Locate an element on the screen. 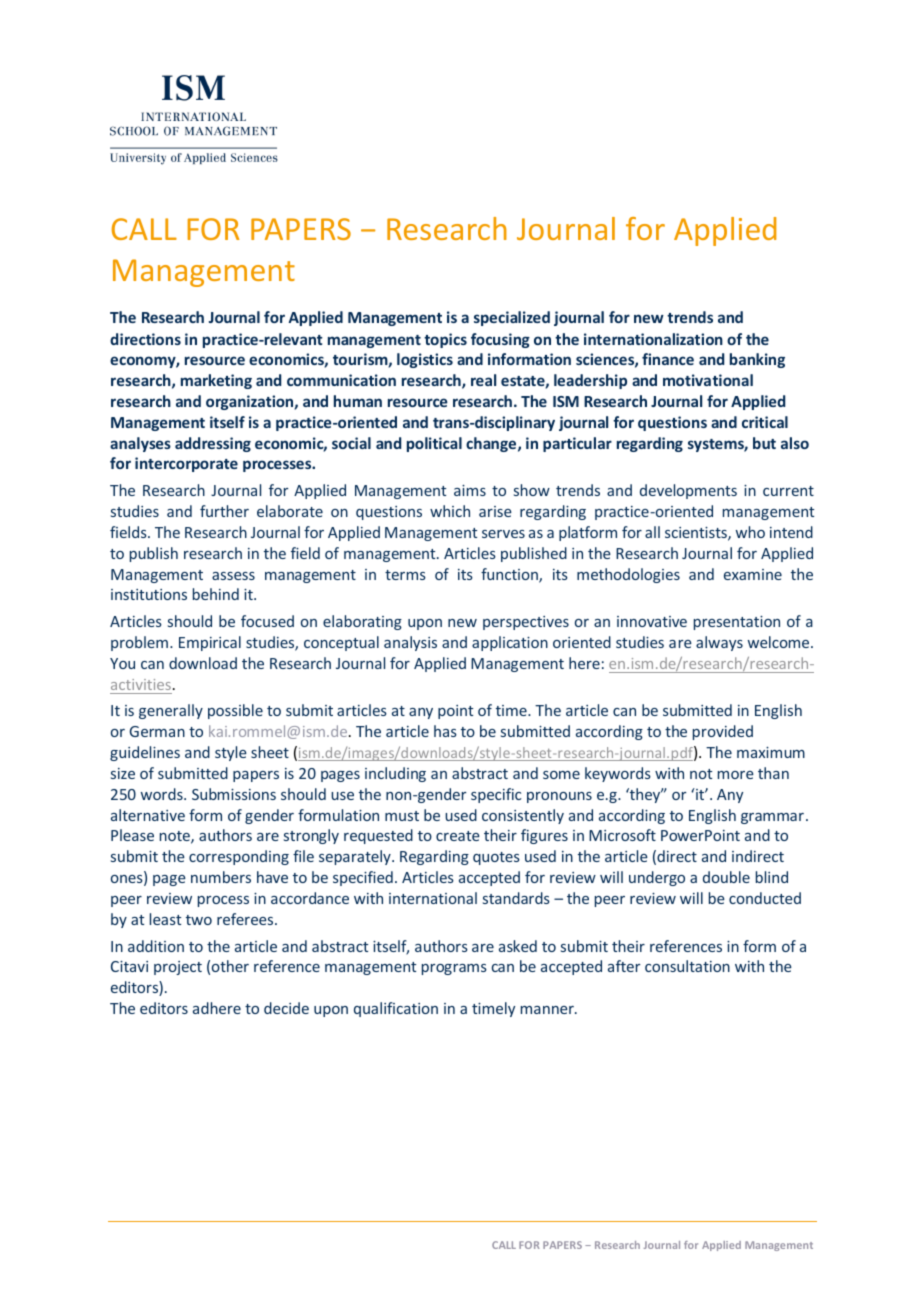  always is located at coordinates (719, 643).
